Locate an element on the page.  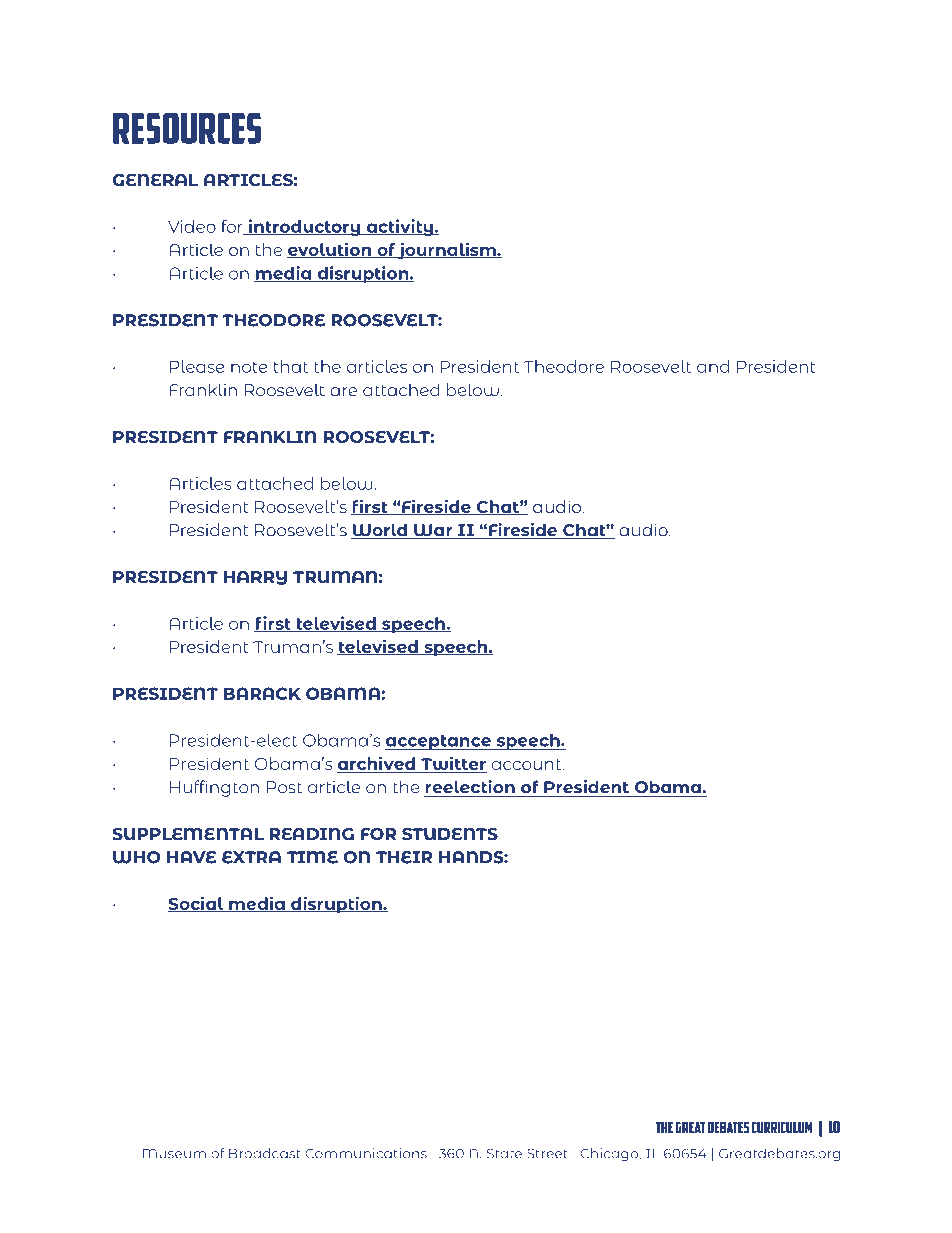
journalism is located at coordinates (447, 251).
